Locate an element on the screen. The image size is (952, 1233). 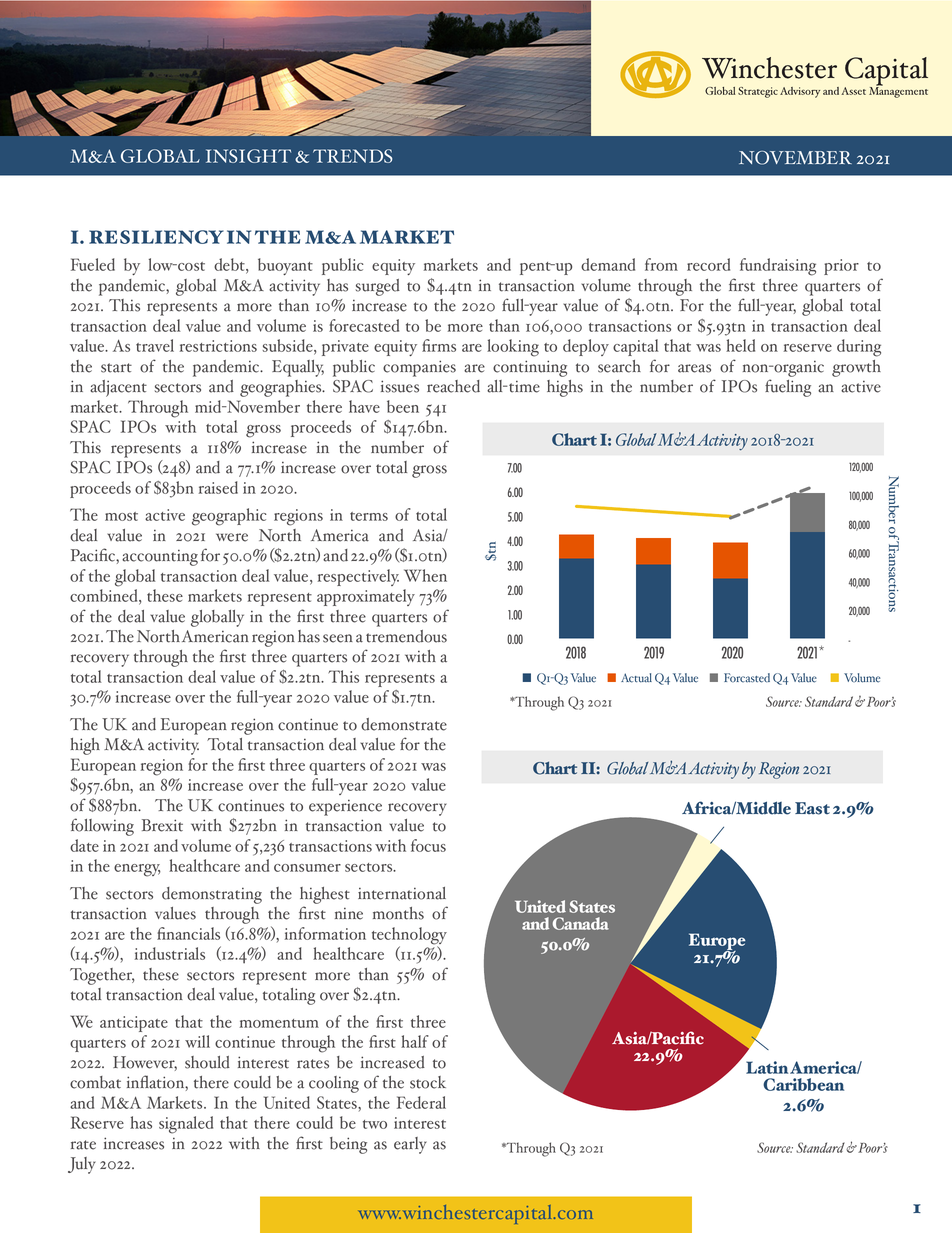
signaled is located at coordinates (186, 1125).
